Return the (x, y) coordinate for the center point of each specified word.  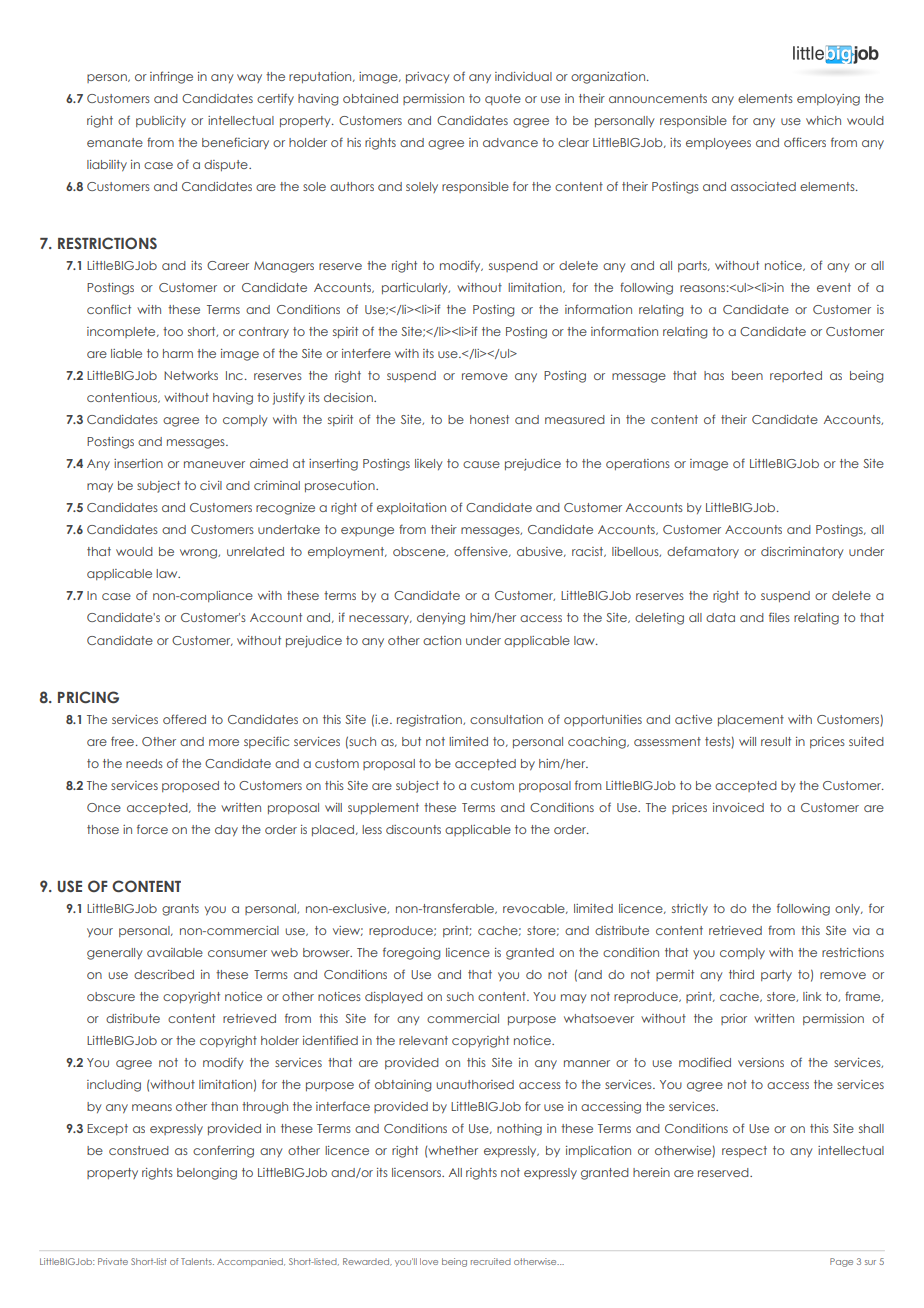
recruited (491, 1261)
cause (481, 464)
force (152, 829)
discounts (413, 829)
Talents (197, 1261)
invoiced (738, 807)
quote (503, 99)
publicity (161, 122)
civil (211, 485)
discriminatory (802, 552)
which (823, 120)
